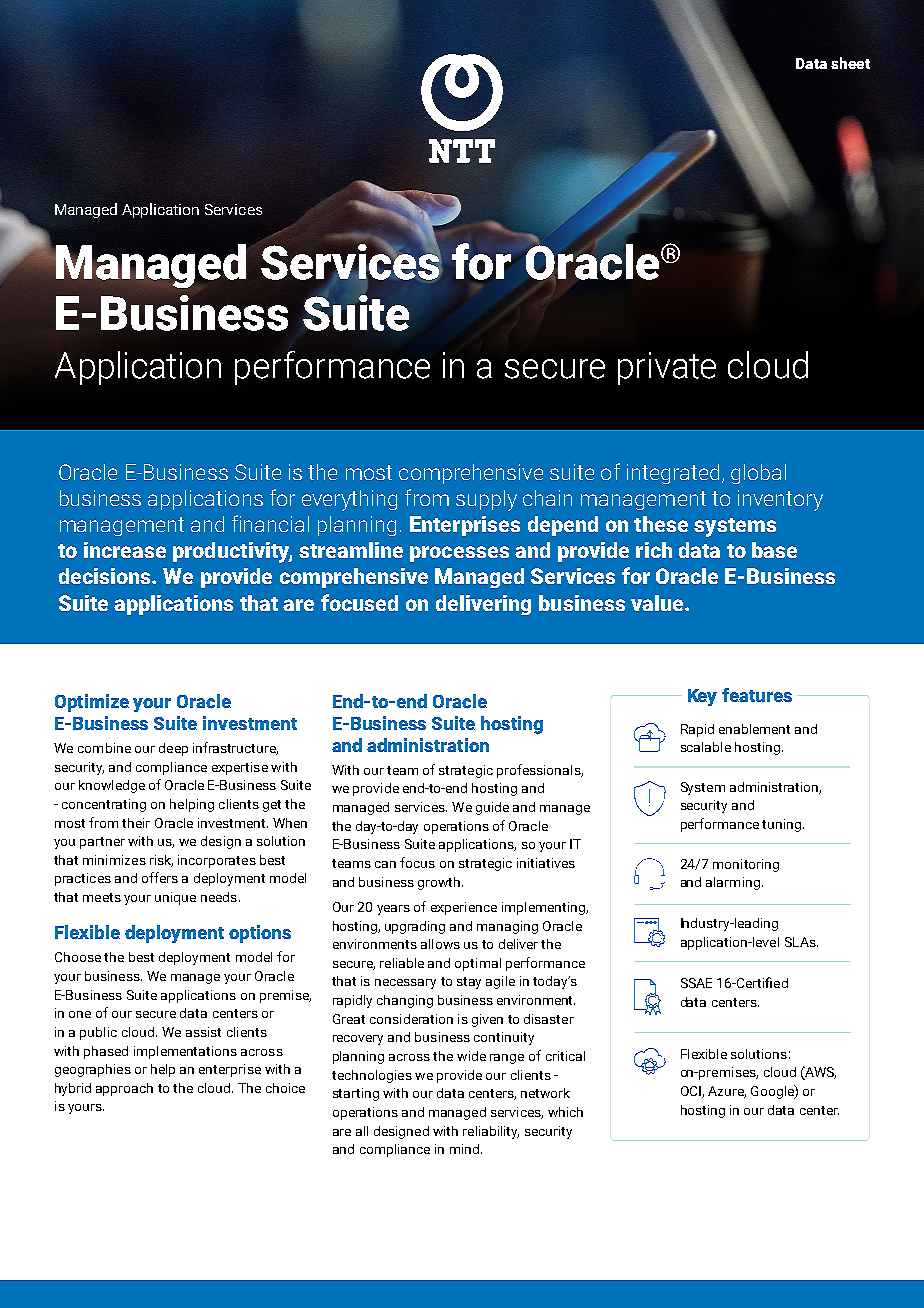 The image size is (924, 1308). Describe the element at coordinates (758, 474) in the page. I see `global` at that location.
